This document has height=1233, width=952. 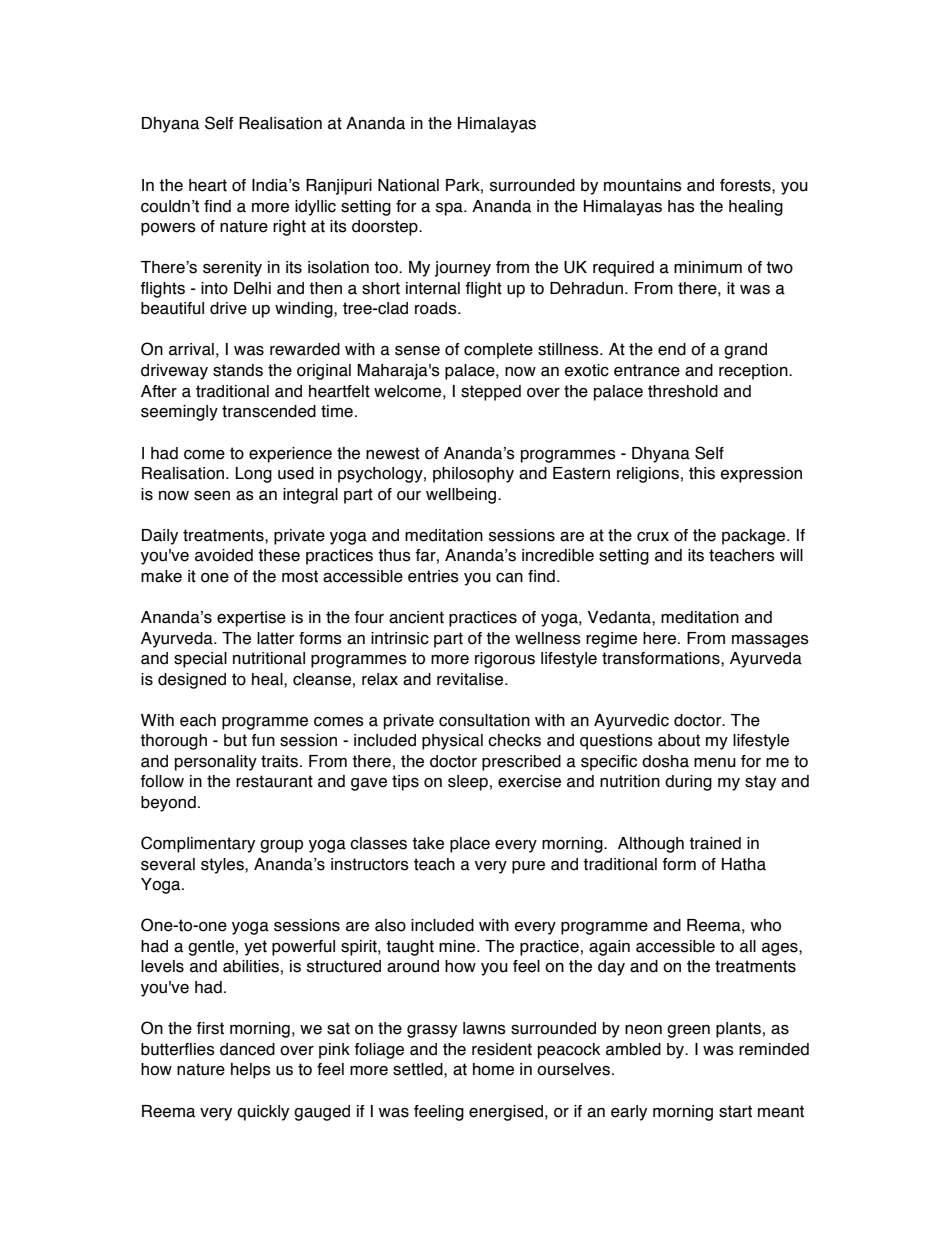 What do you see at coordinates (493, 1069) in the document?
I see `home` at bounding box center [493, 1069].
